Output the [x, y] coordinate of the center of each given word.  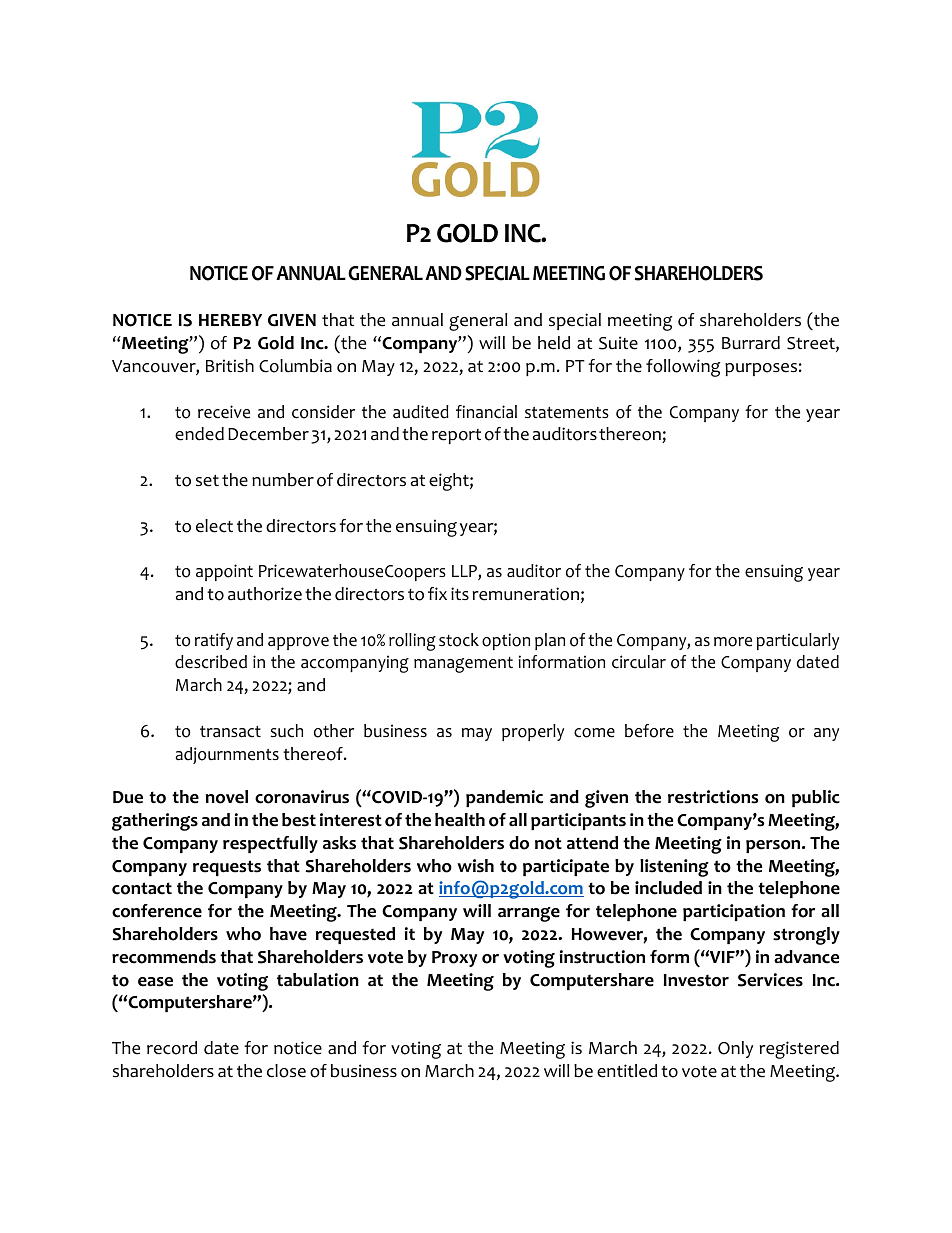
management [463, 665]
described [211, 662]
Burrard [751, 343]
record [172, 1048]
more [733, 642]
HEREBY [230, 320]
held [554, 343]
